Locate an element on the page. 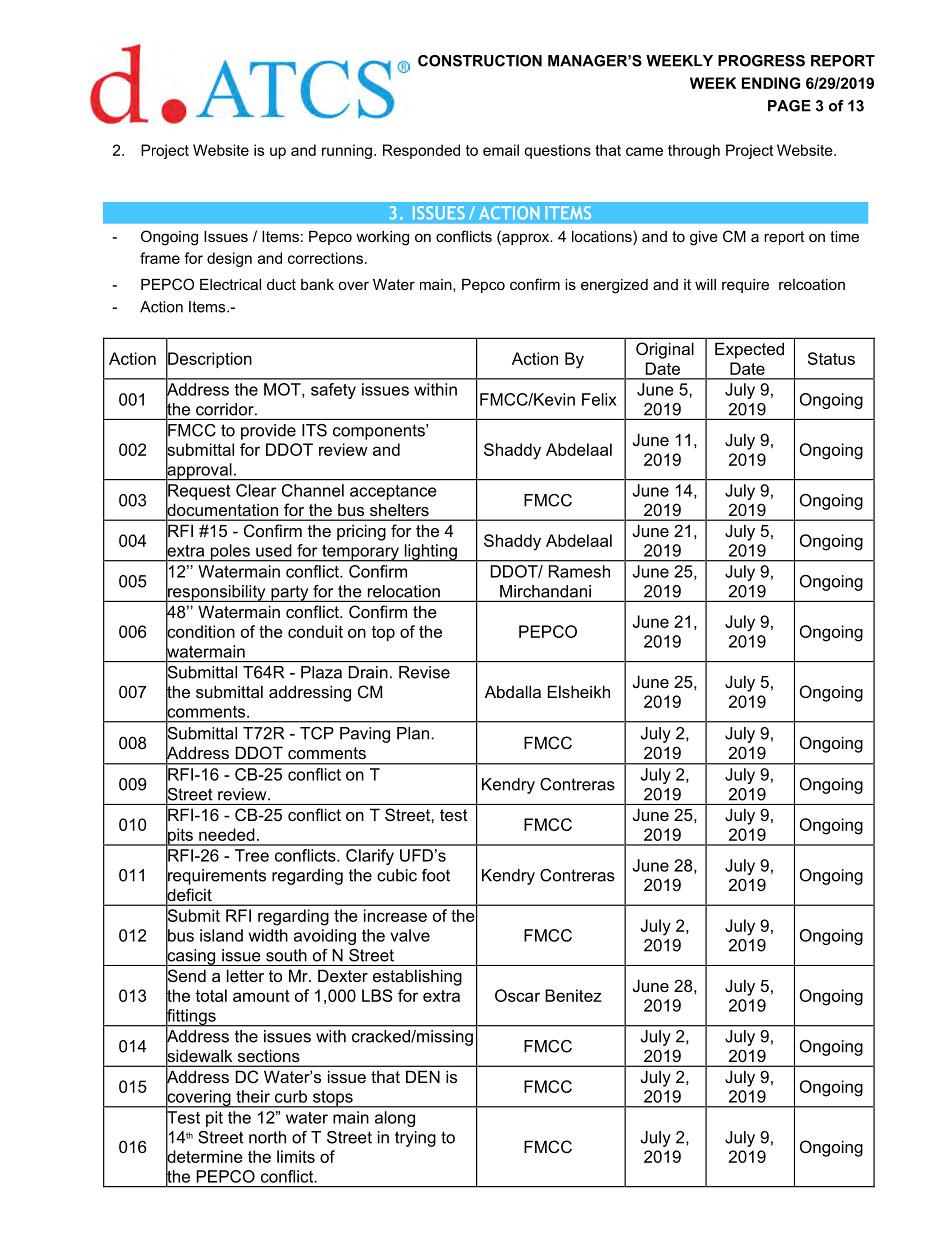 This page has width=952, height=1233. Felix is located at coordinates (599, 399).
